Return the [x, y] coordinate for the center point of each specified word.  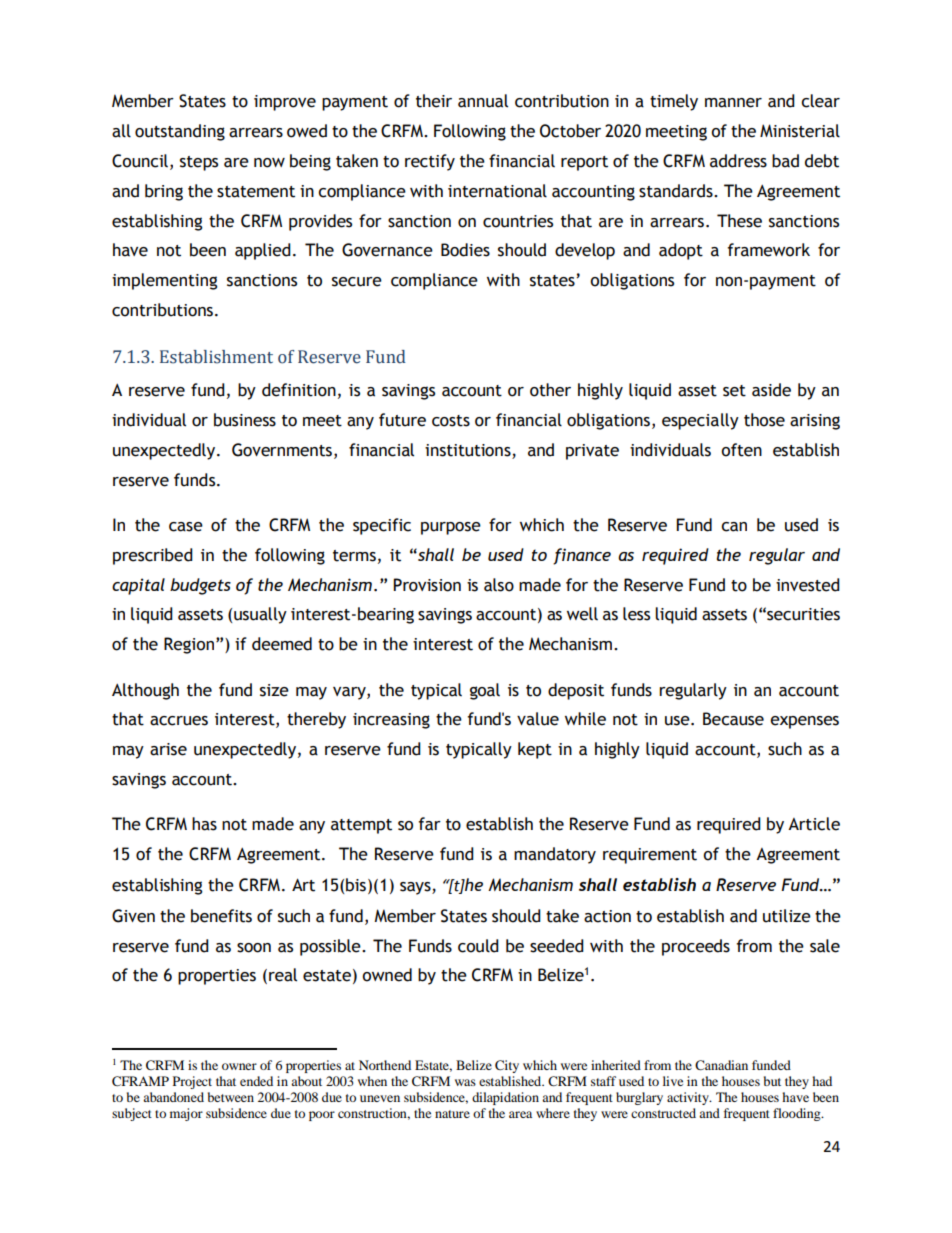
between [231, 1097]
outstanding [180, 132]
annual [483, 101]
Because [733, 719]
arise [168, 749]
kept [535, 750]
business [245, 420]
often [741, 450]
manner [733, 103]
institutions [468, 450]
